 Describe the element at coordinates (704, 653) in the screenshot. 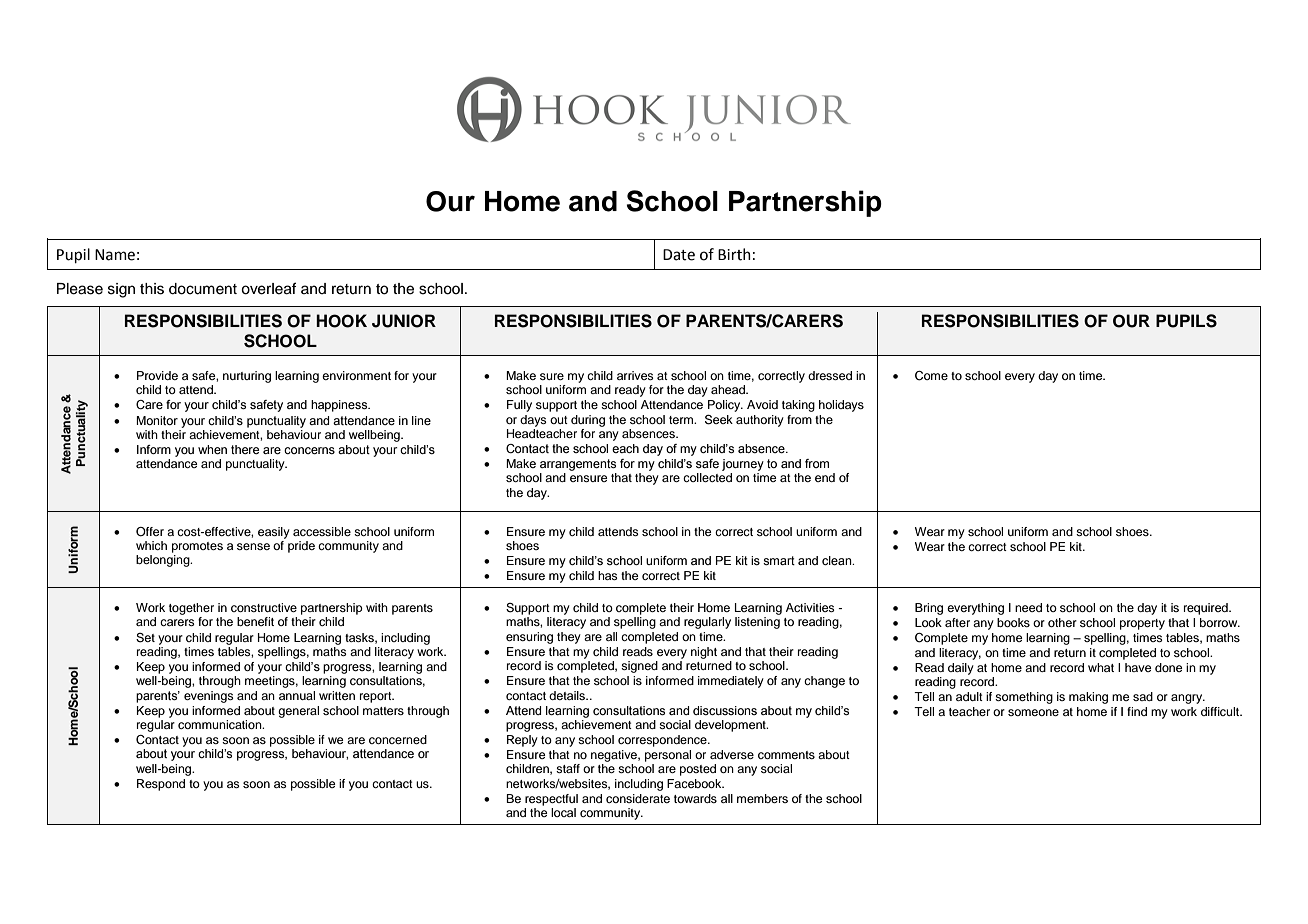

I see `night` at that location.
